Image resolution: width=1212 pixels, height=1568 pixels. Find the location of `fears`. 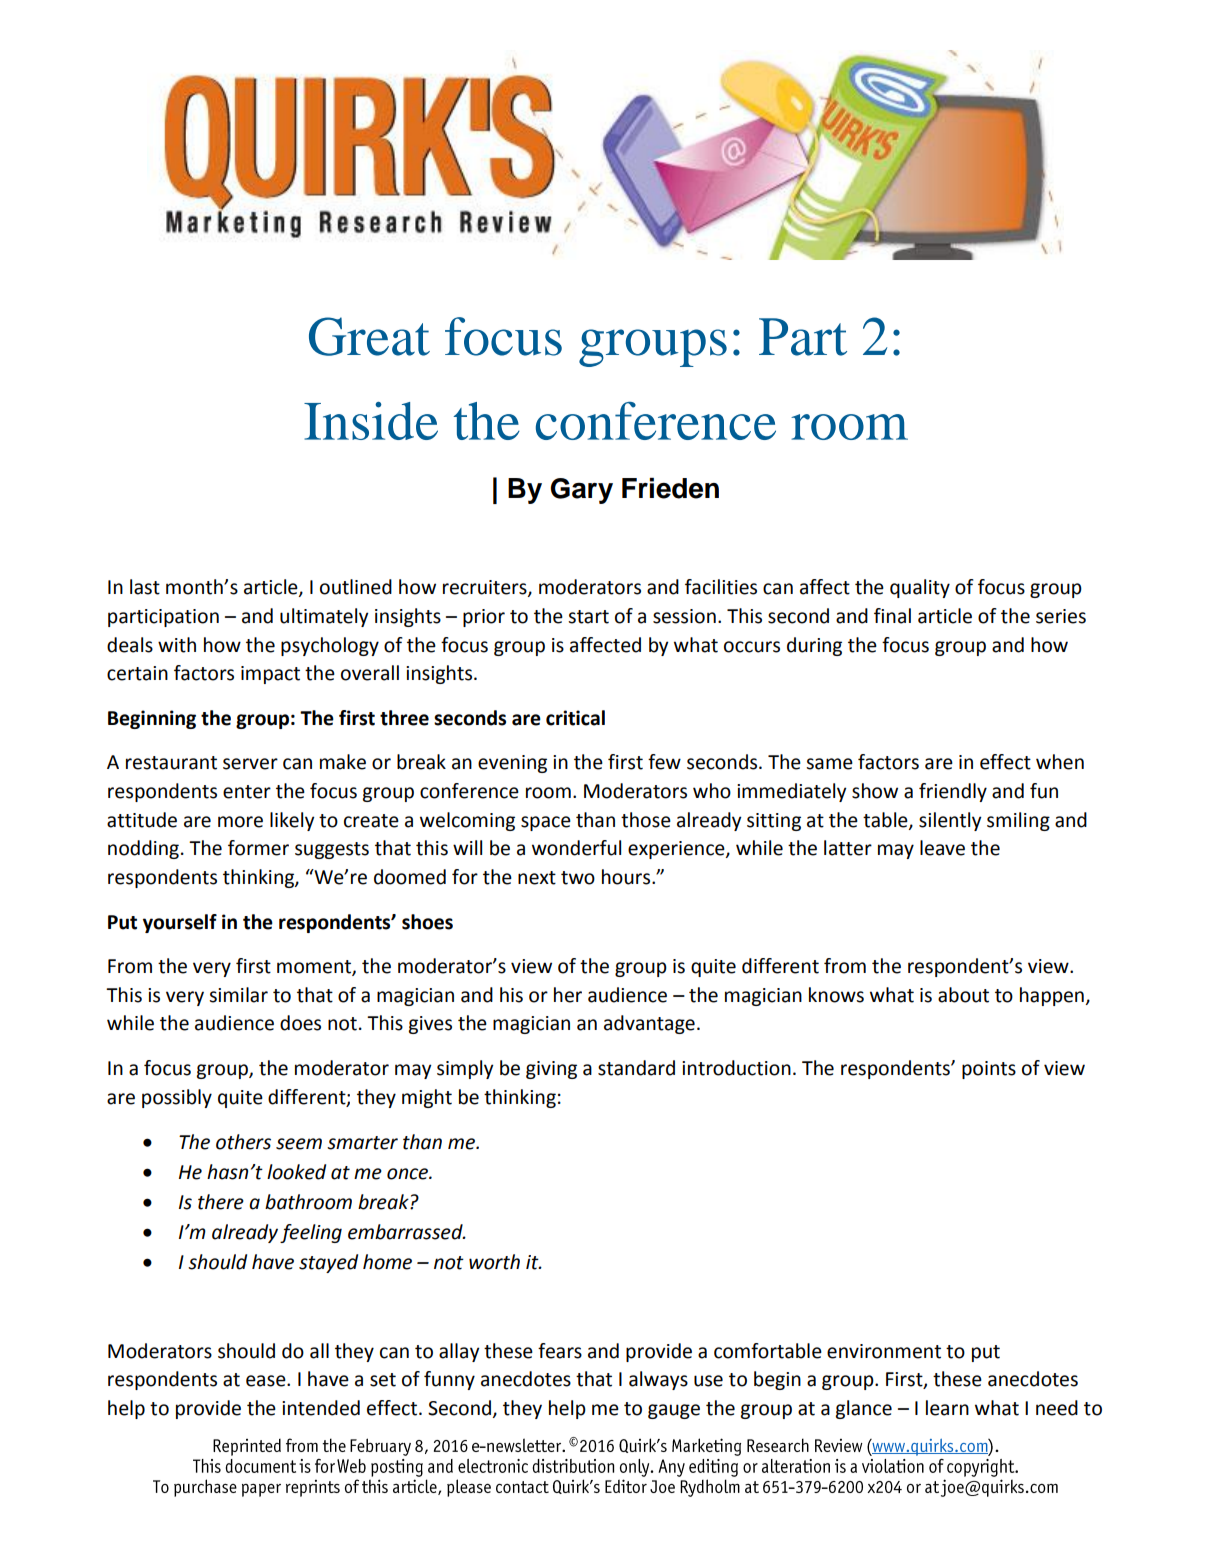

fears is located at coordinates (560, 1351).
